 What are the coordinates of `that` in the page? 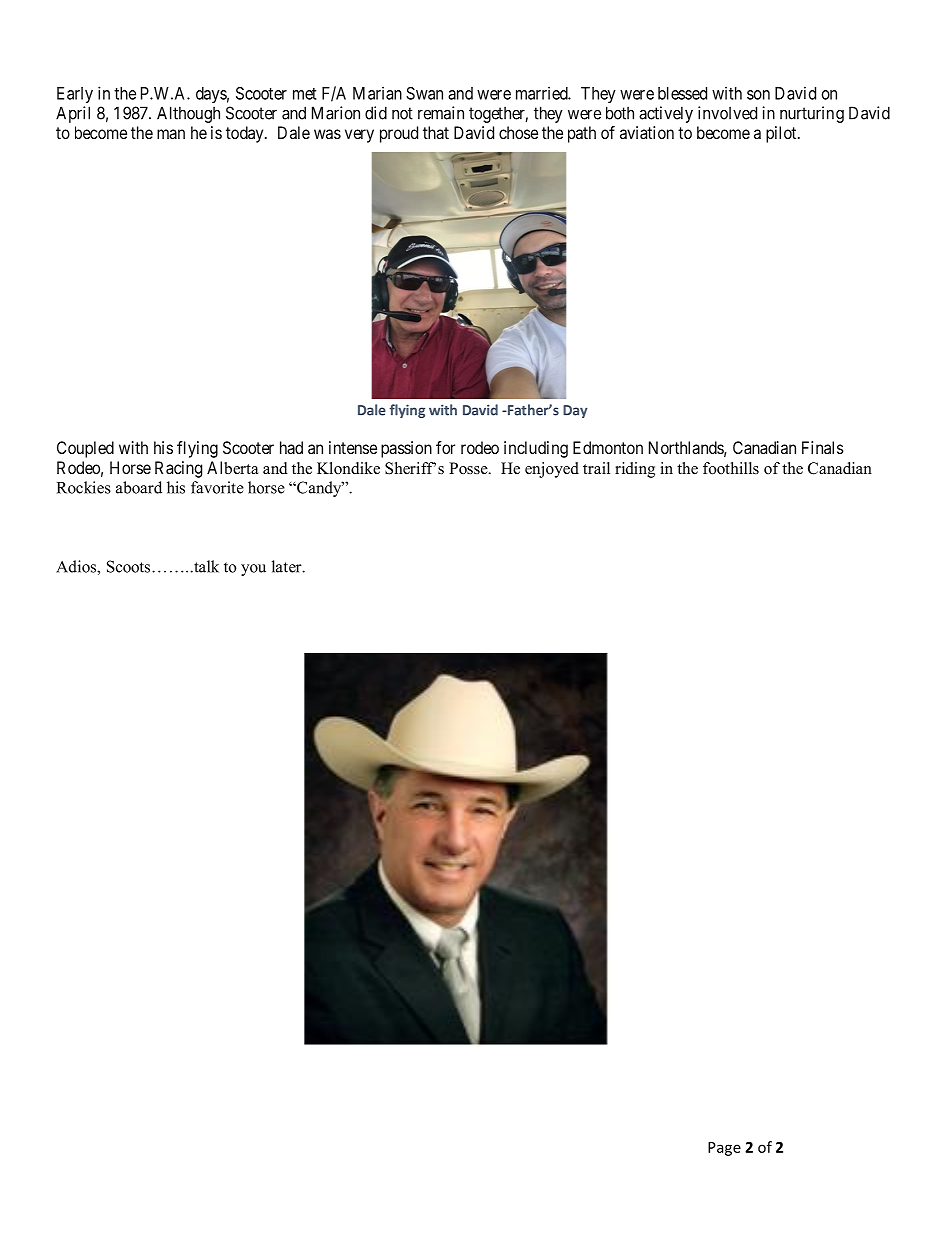 It's located at (436, 132).
